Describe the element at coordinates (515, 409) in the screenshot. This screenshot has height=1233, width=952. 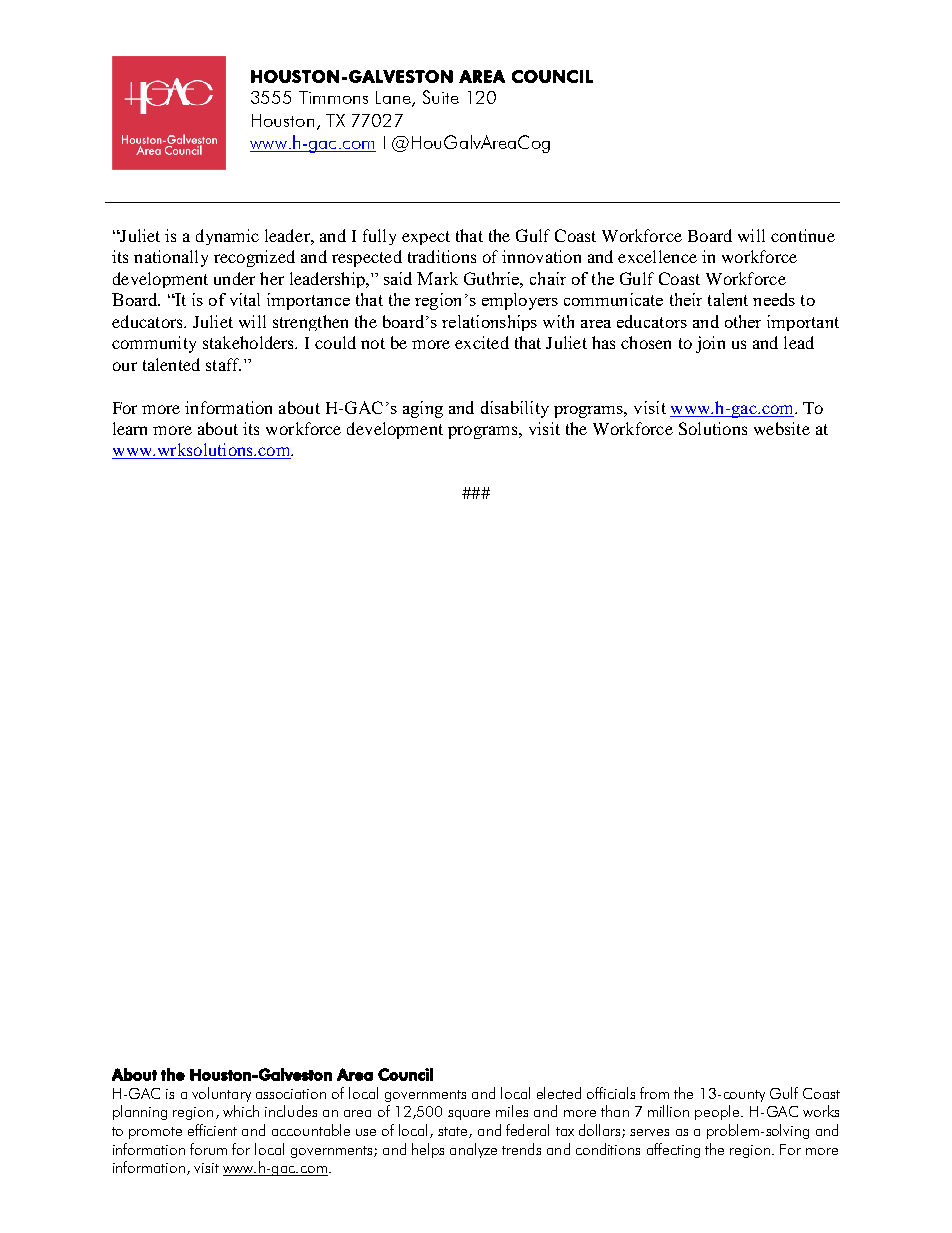
I see `disability` at that location.
